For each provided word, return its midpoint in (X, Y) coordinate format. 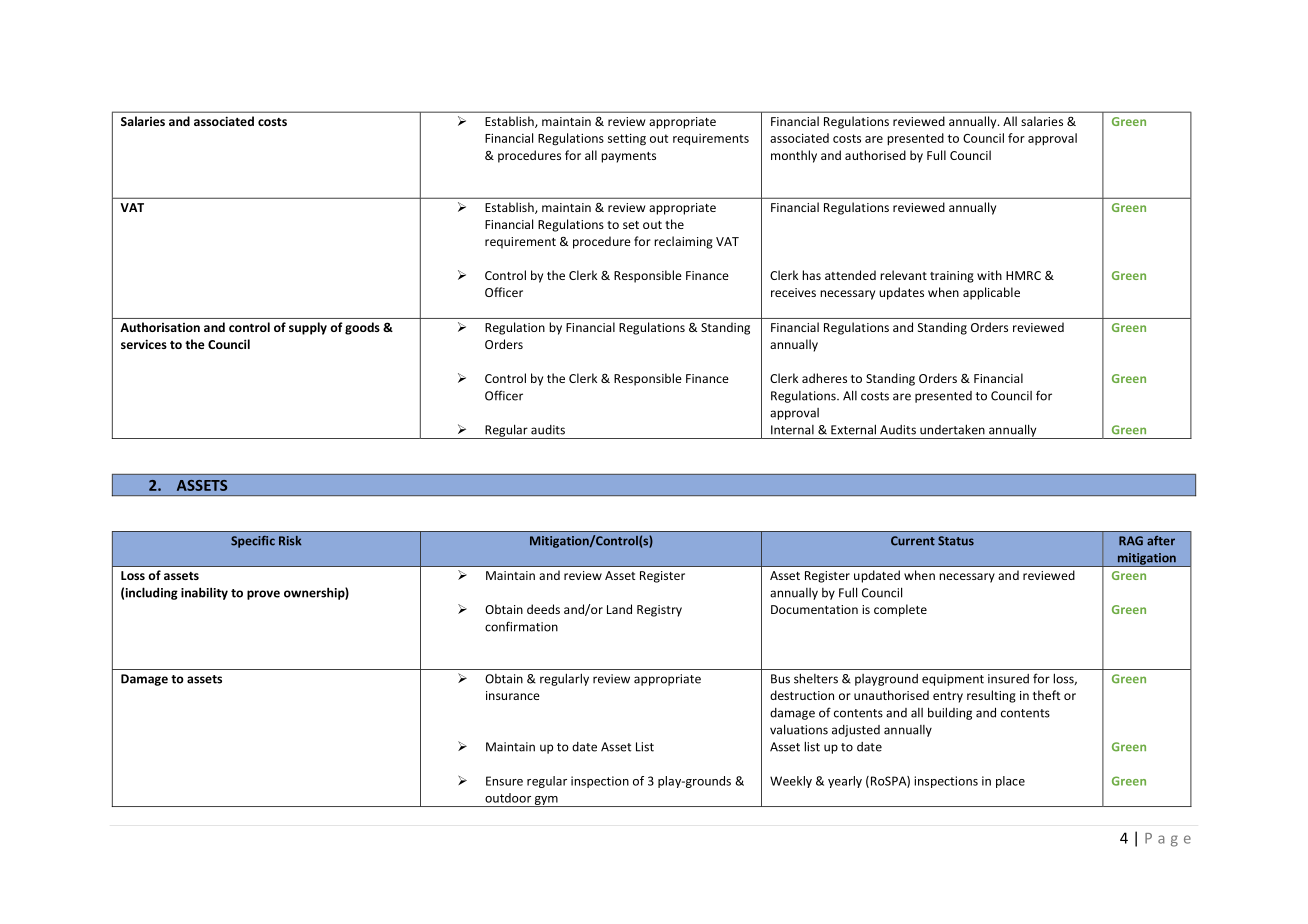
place (1010, 782)
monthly (794, 156)
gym (546, 801)
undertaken (952, 429)
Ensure (504, 781)
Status (956, 541)
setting (627, 139)
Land (619, 609)
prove (263, 595)
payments (628, 157)
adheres (824, 378)
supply (308, 328)
